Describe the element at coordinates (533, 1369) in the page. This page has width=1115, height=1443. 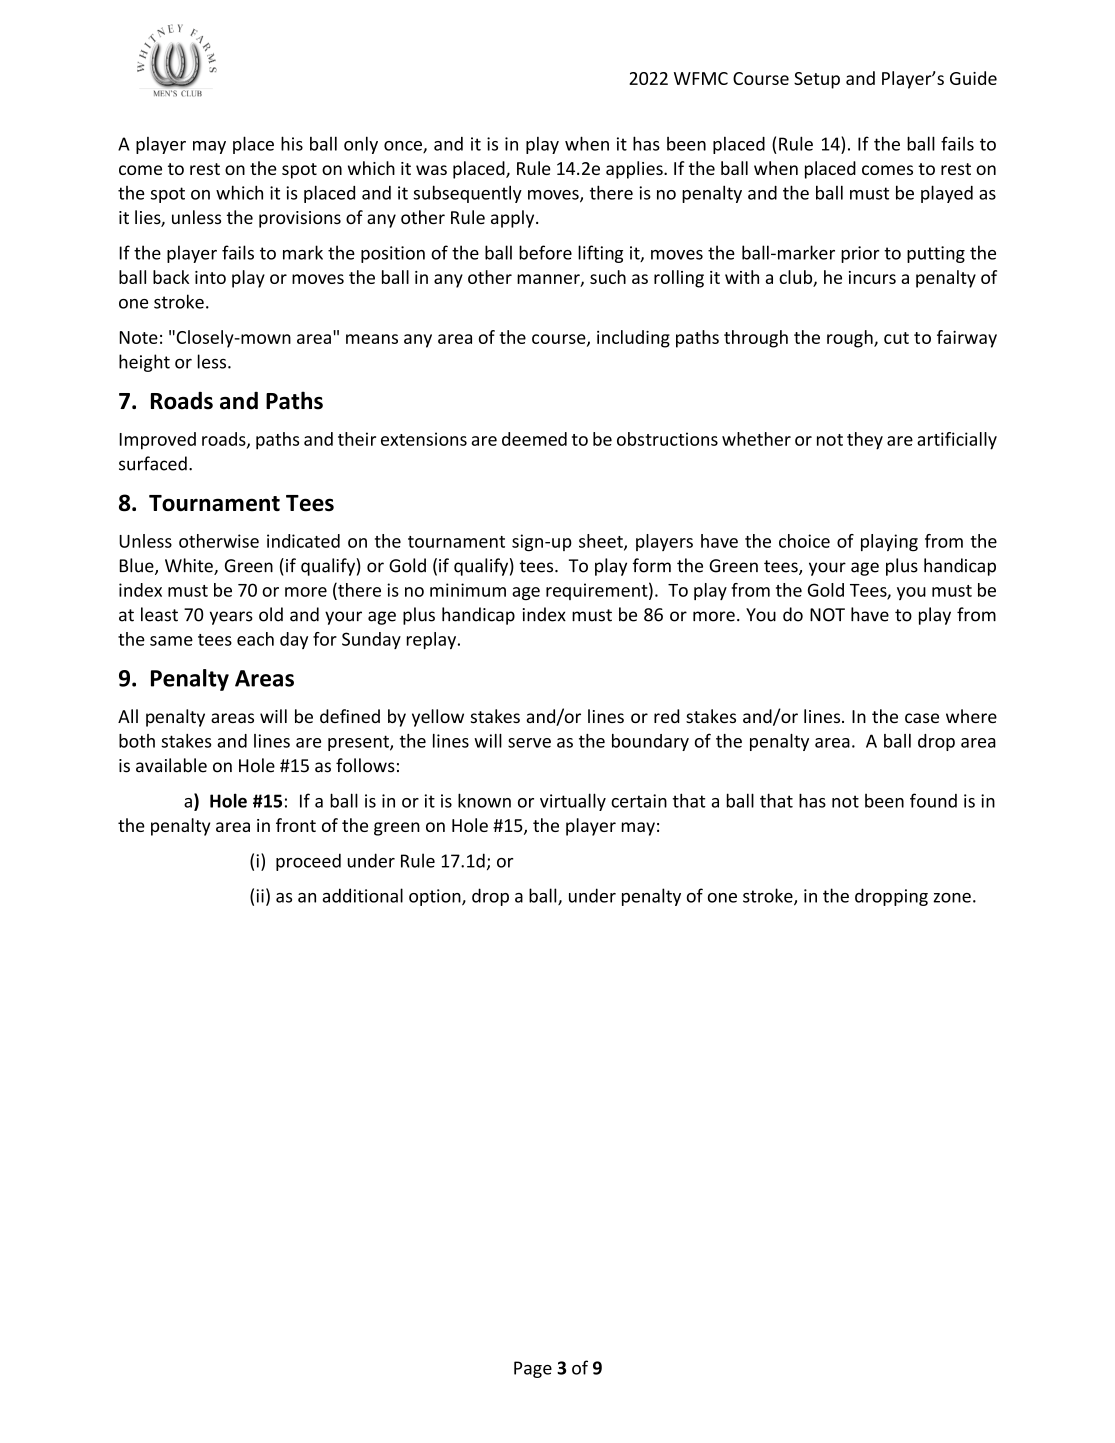
I see `Page` at that location.
